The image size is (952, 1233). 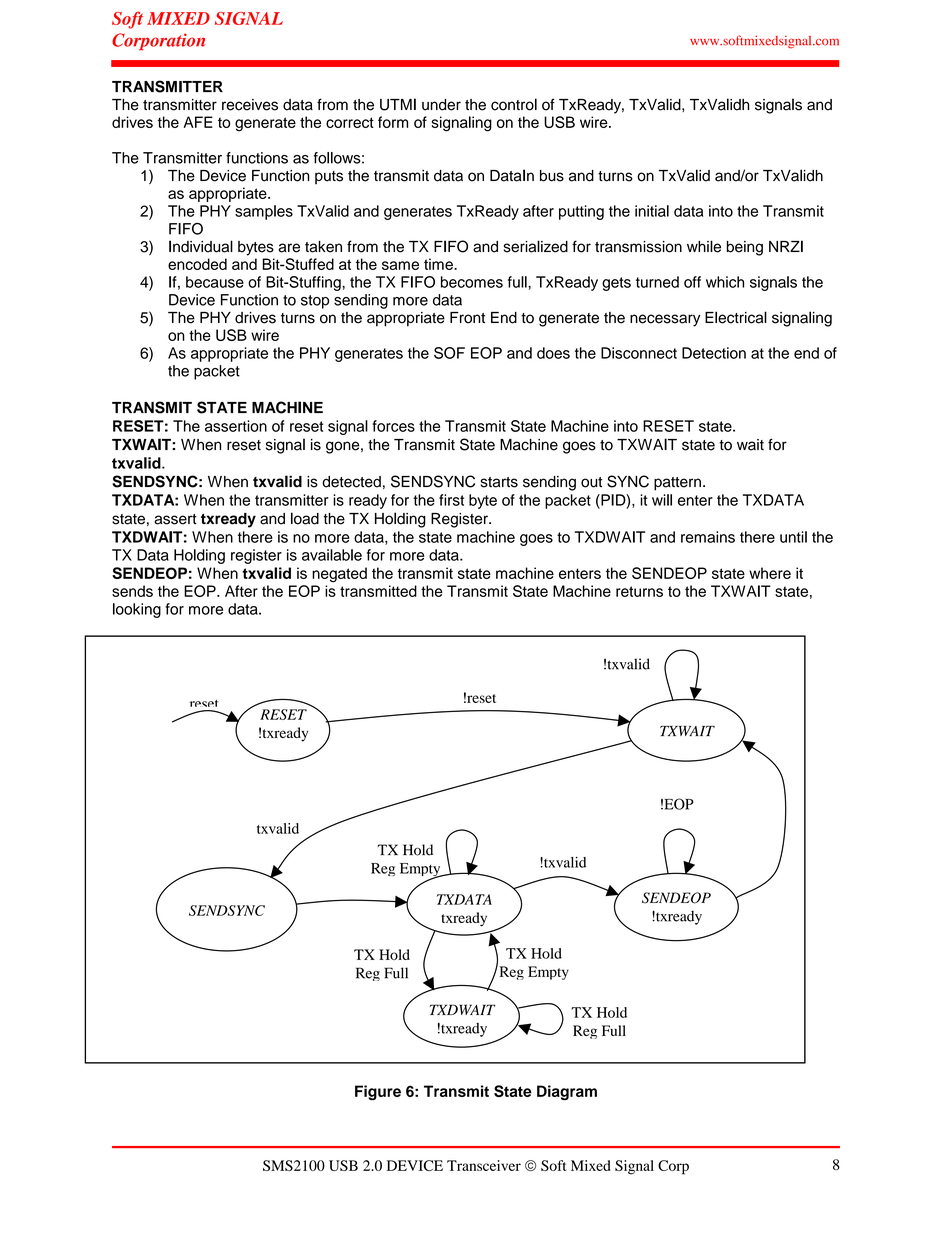 What do you see at coordinates (770, 573) in the screenshot?
I see `where` at bounding box center [770, 573].
